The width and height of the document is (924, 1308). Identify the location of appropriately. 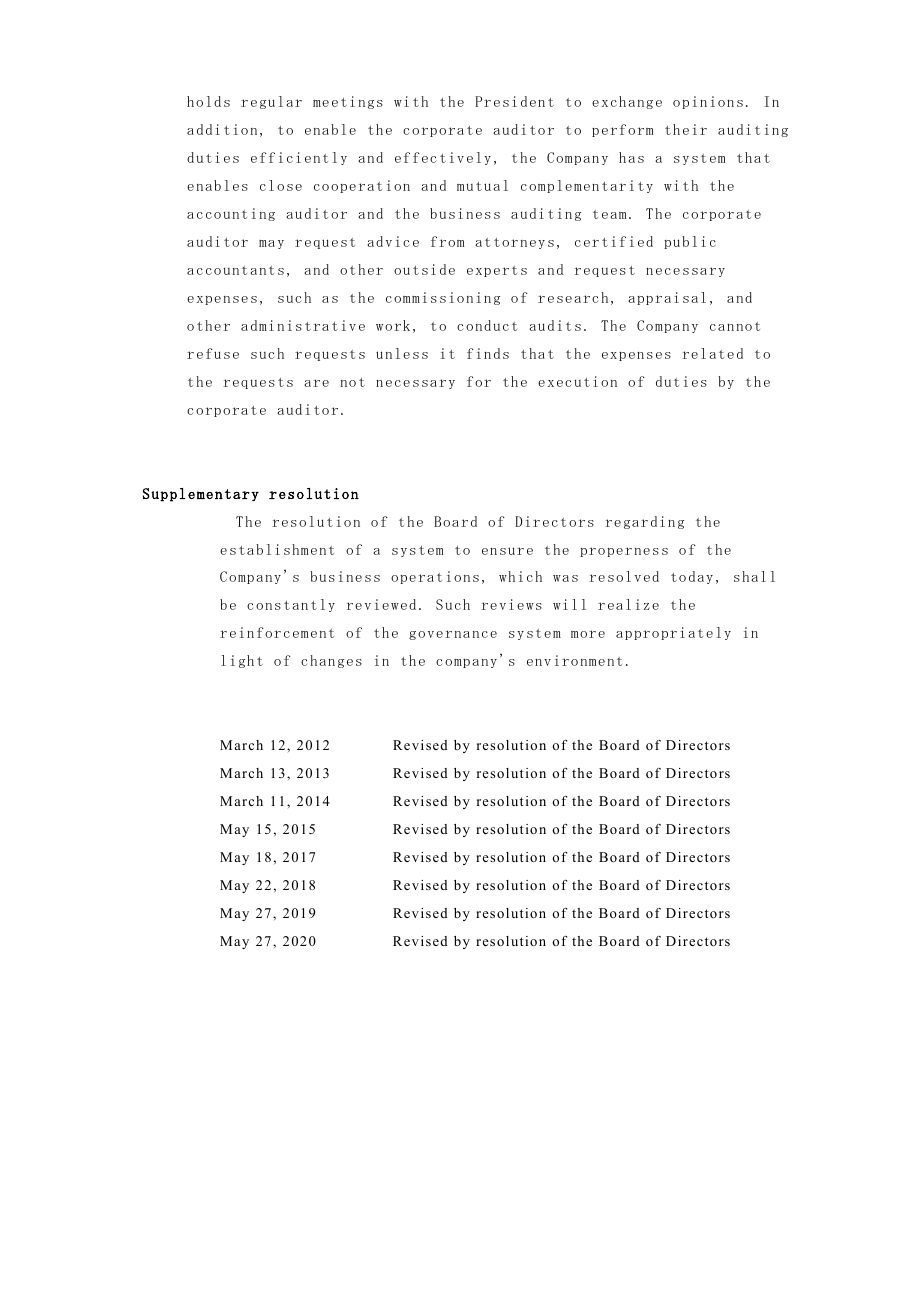
(673, 633).
